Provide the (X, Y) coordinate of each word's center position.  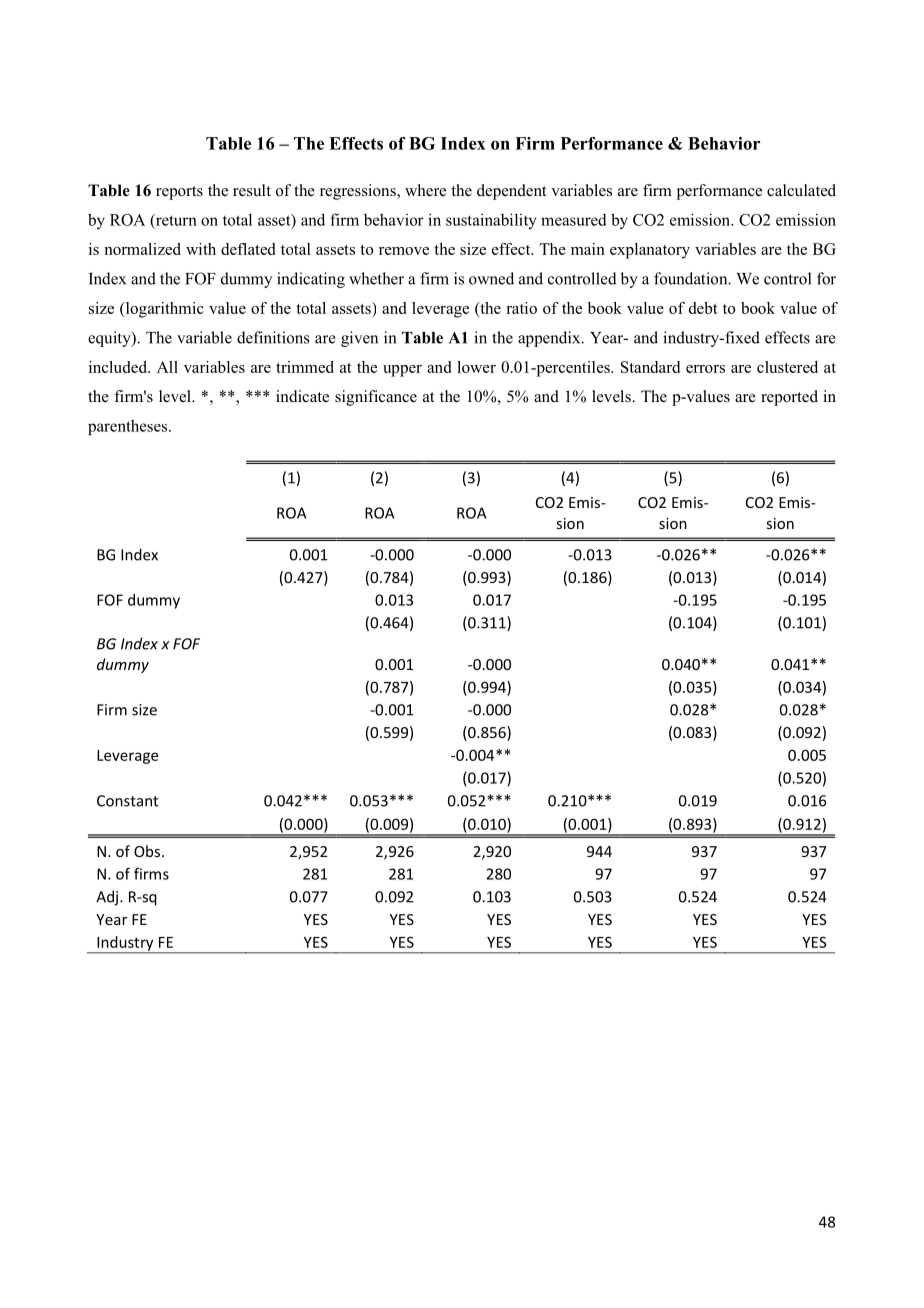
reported (789, 398)
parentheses (129, 427)
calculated (801, 190)
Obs (148, 851)
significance (376, 398)
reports (179, 193)
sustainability (491, 221)
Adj (108, 898)
